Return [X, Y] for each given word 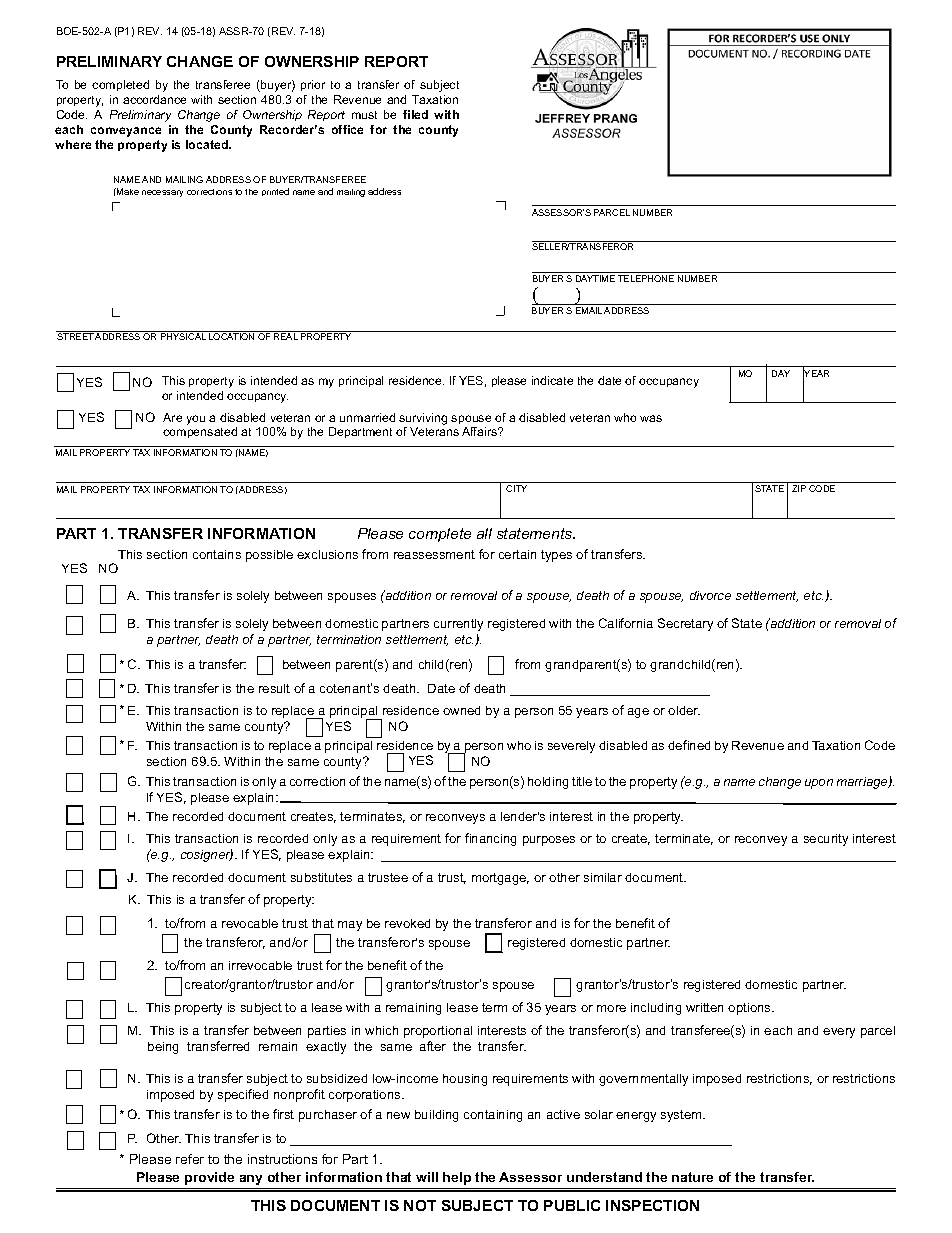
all [484, 533]
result [274, 688]
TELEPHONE [646, 278]
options [751, 1009]
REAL [286, 336]
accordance [154, 99]
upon [819, 784]
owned [461, 710]
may [350, 926]
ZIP [799, 488]
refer [190, 1159]
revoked [407, 923]
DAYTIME [595, 278]
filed [415, 114]
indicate [552, 380]
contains [217, 554]
